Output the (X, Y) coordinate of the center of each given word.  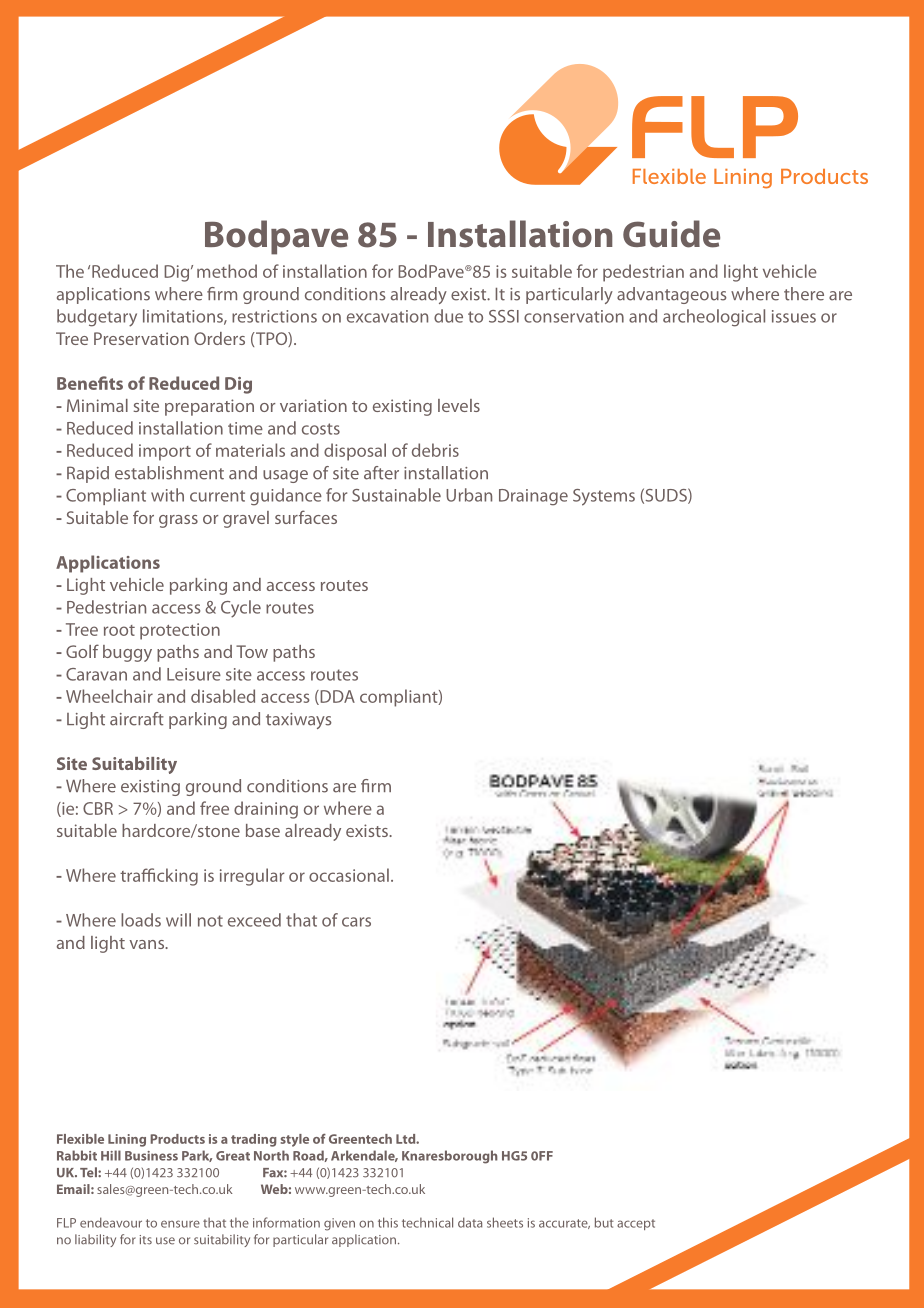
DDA (336, 697)
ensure (180, 1224)
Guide (671, 234)
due (448, 316)
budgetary (97, 318)
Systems (604, 497)
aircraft (137, 719)
